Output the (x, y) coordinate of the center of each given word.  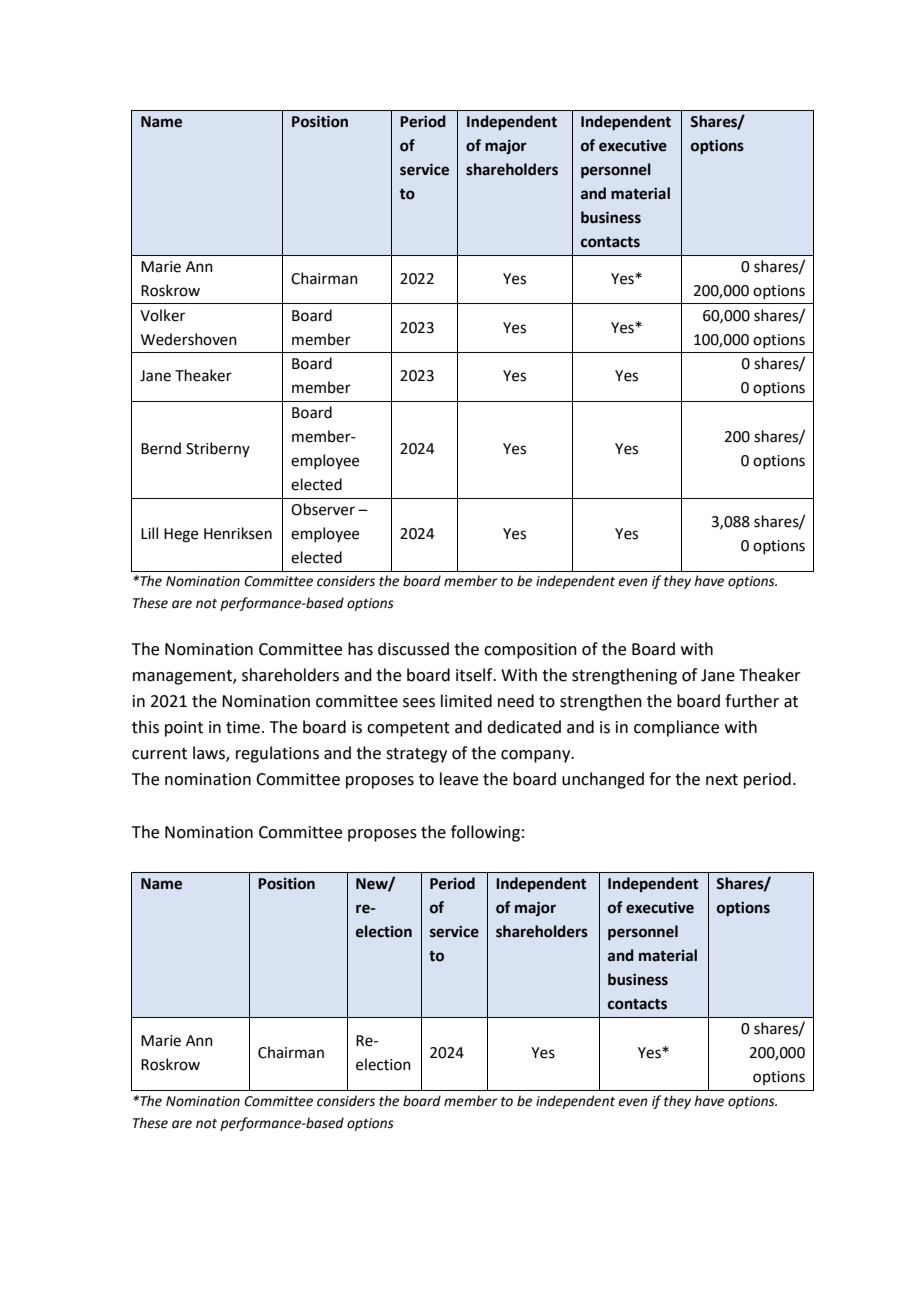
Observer (323, 509)
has (360, 649)
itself (475, 675)
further (752, 701)
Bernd (161, 448)
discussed (413, 649)
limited (466, 701)
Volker (162, 315)
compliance (676, 728)
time (243, 727)
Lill (149, 533)
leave (459, 779)
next (722, 780)
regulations (277, 754)
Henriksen (238, 533)
